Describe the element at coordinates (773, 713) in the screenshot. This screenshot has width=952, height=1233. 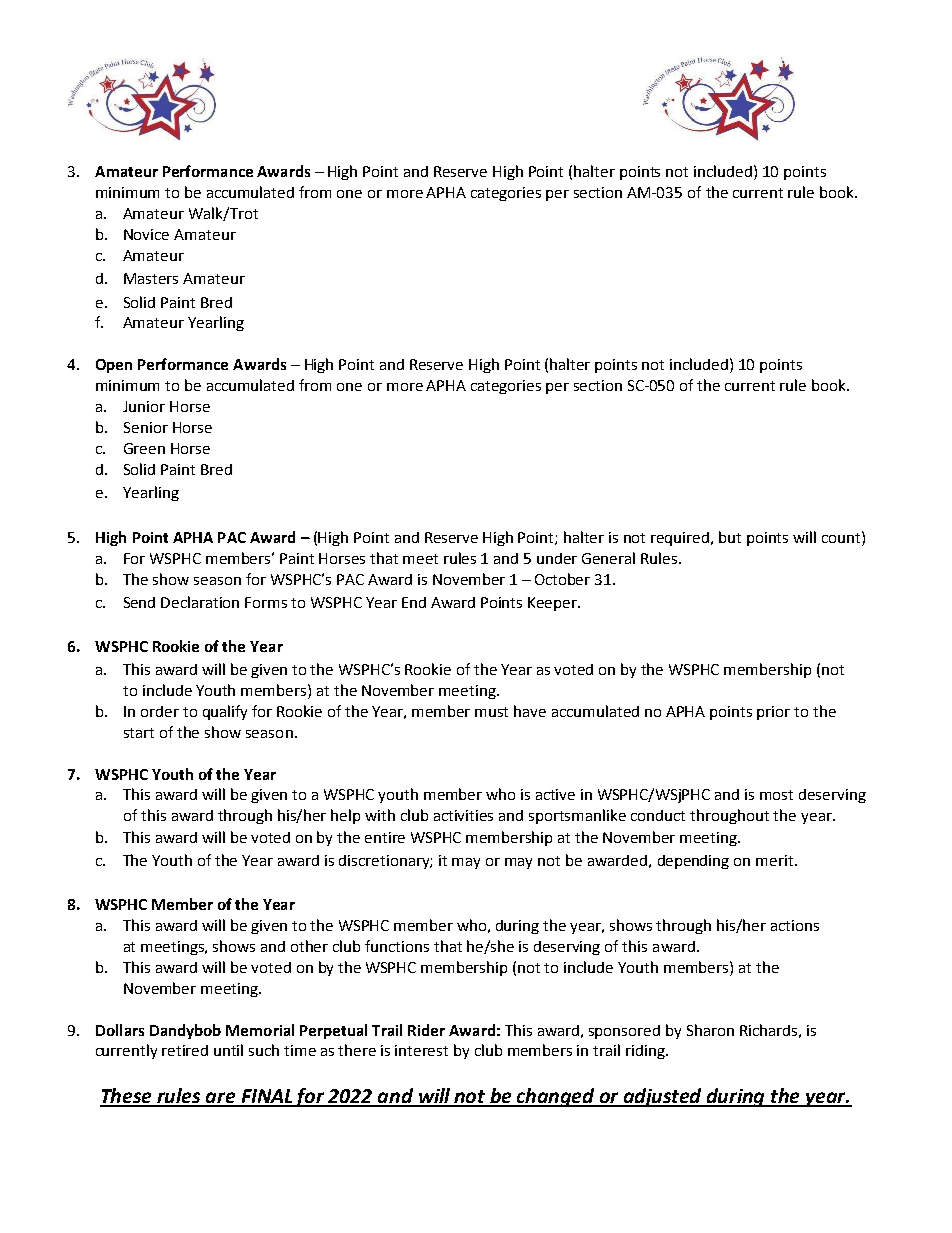
I see `prior` at that location.
